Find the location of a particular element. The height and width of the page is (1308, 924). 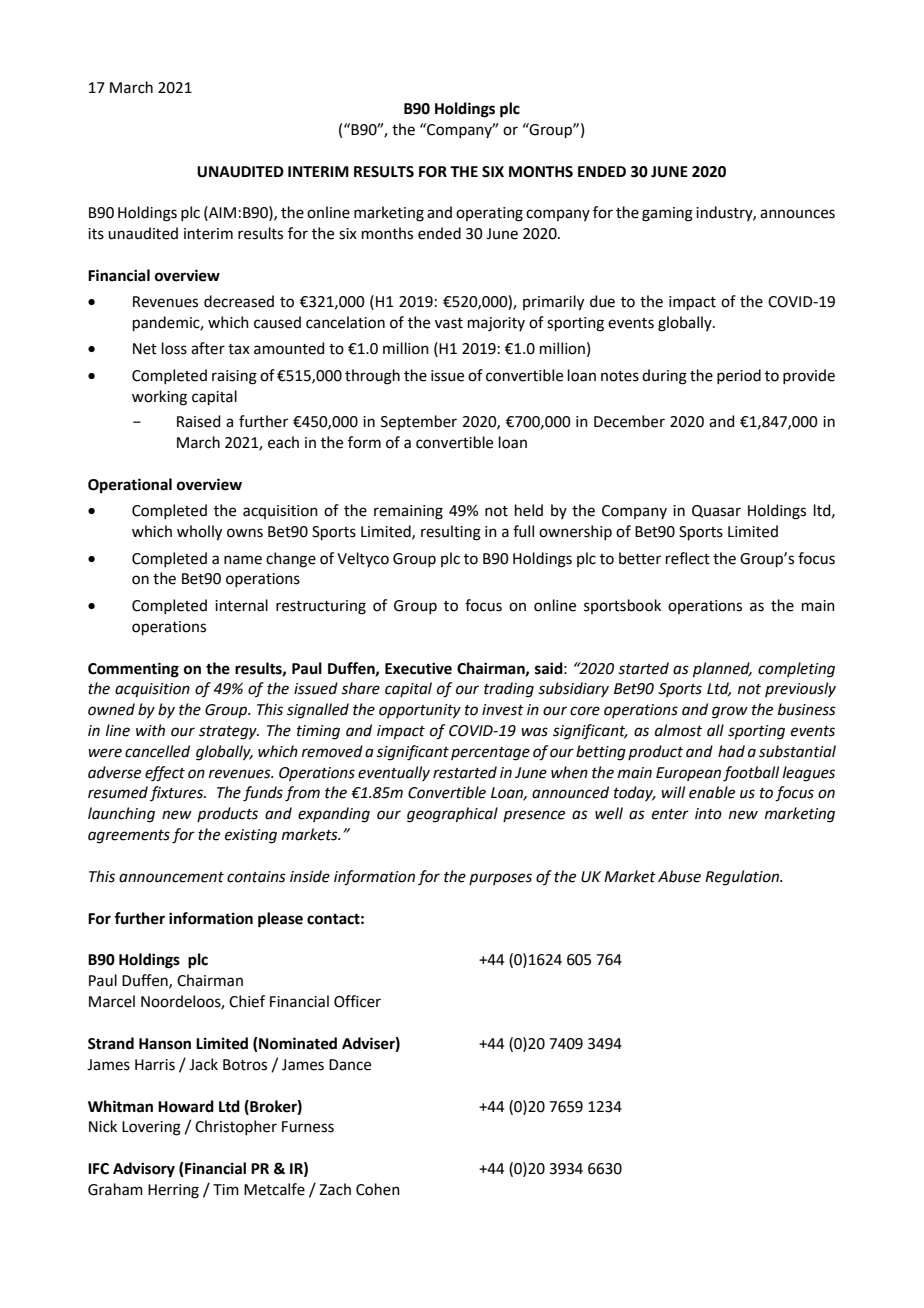

Officer is located at coordinates (357, 1001).
